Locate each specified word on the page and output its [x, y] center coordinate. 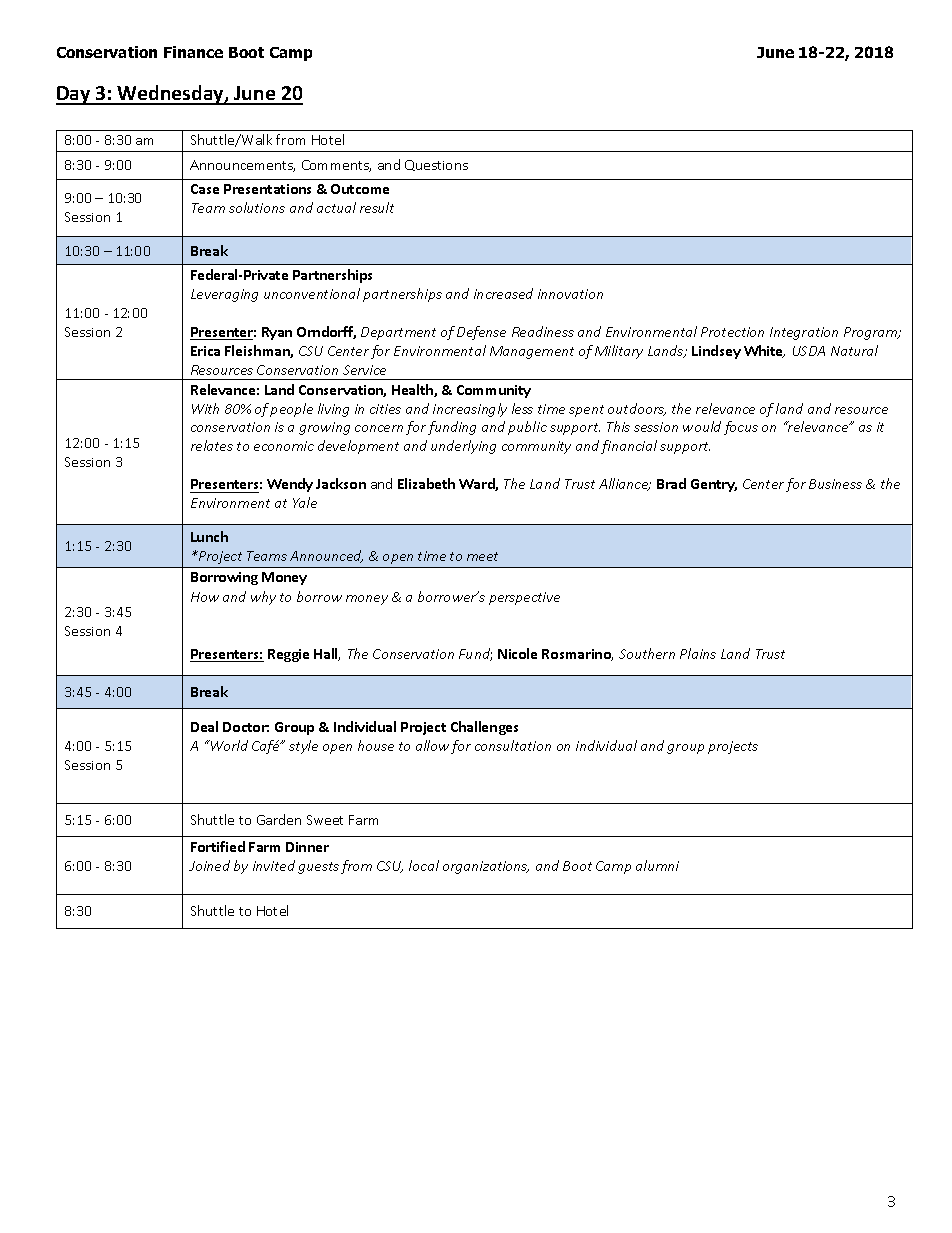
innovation [570, 294]
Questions [436, 165]
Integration [804, 333]
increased [503, 293]
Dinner [307, 847]
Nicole [517, 653]
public [527, 428]
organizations [486, 867]
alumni [657, 865]
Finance [193, 52]
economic [284, 446]
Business [835, 484]
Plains [698, 653]
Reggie [288, 655]
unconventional [312, 293]
